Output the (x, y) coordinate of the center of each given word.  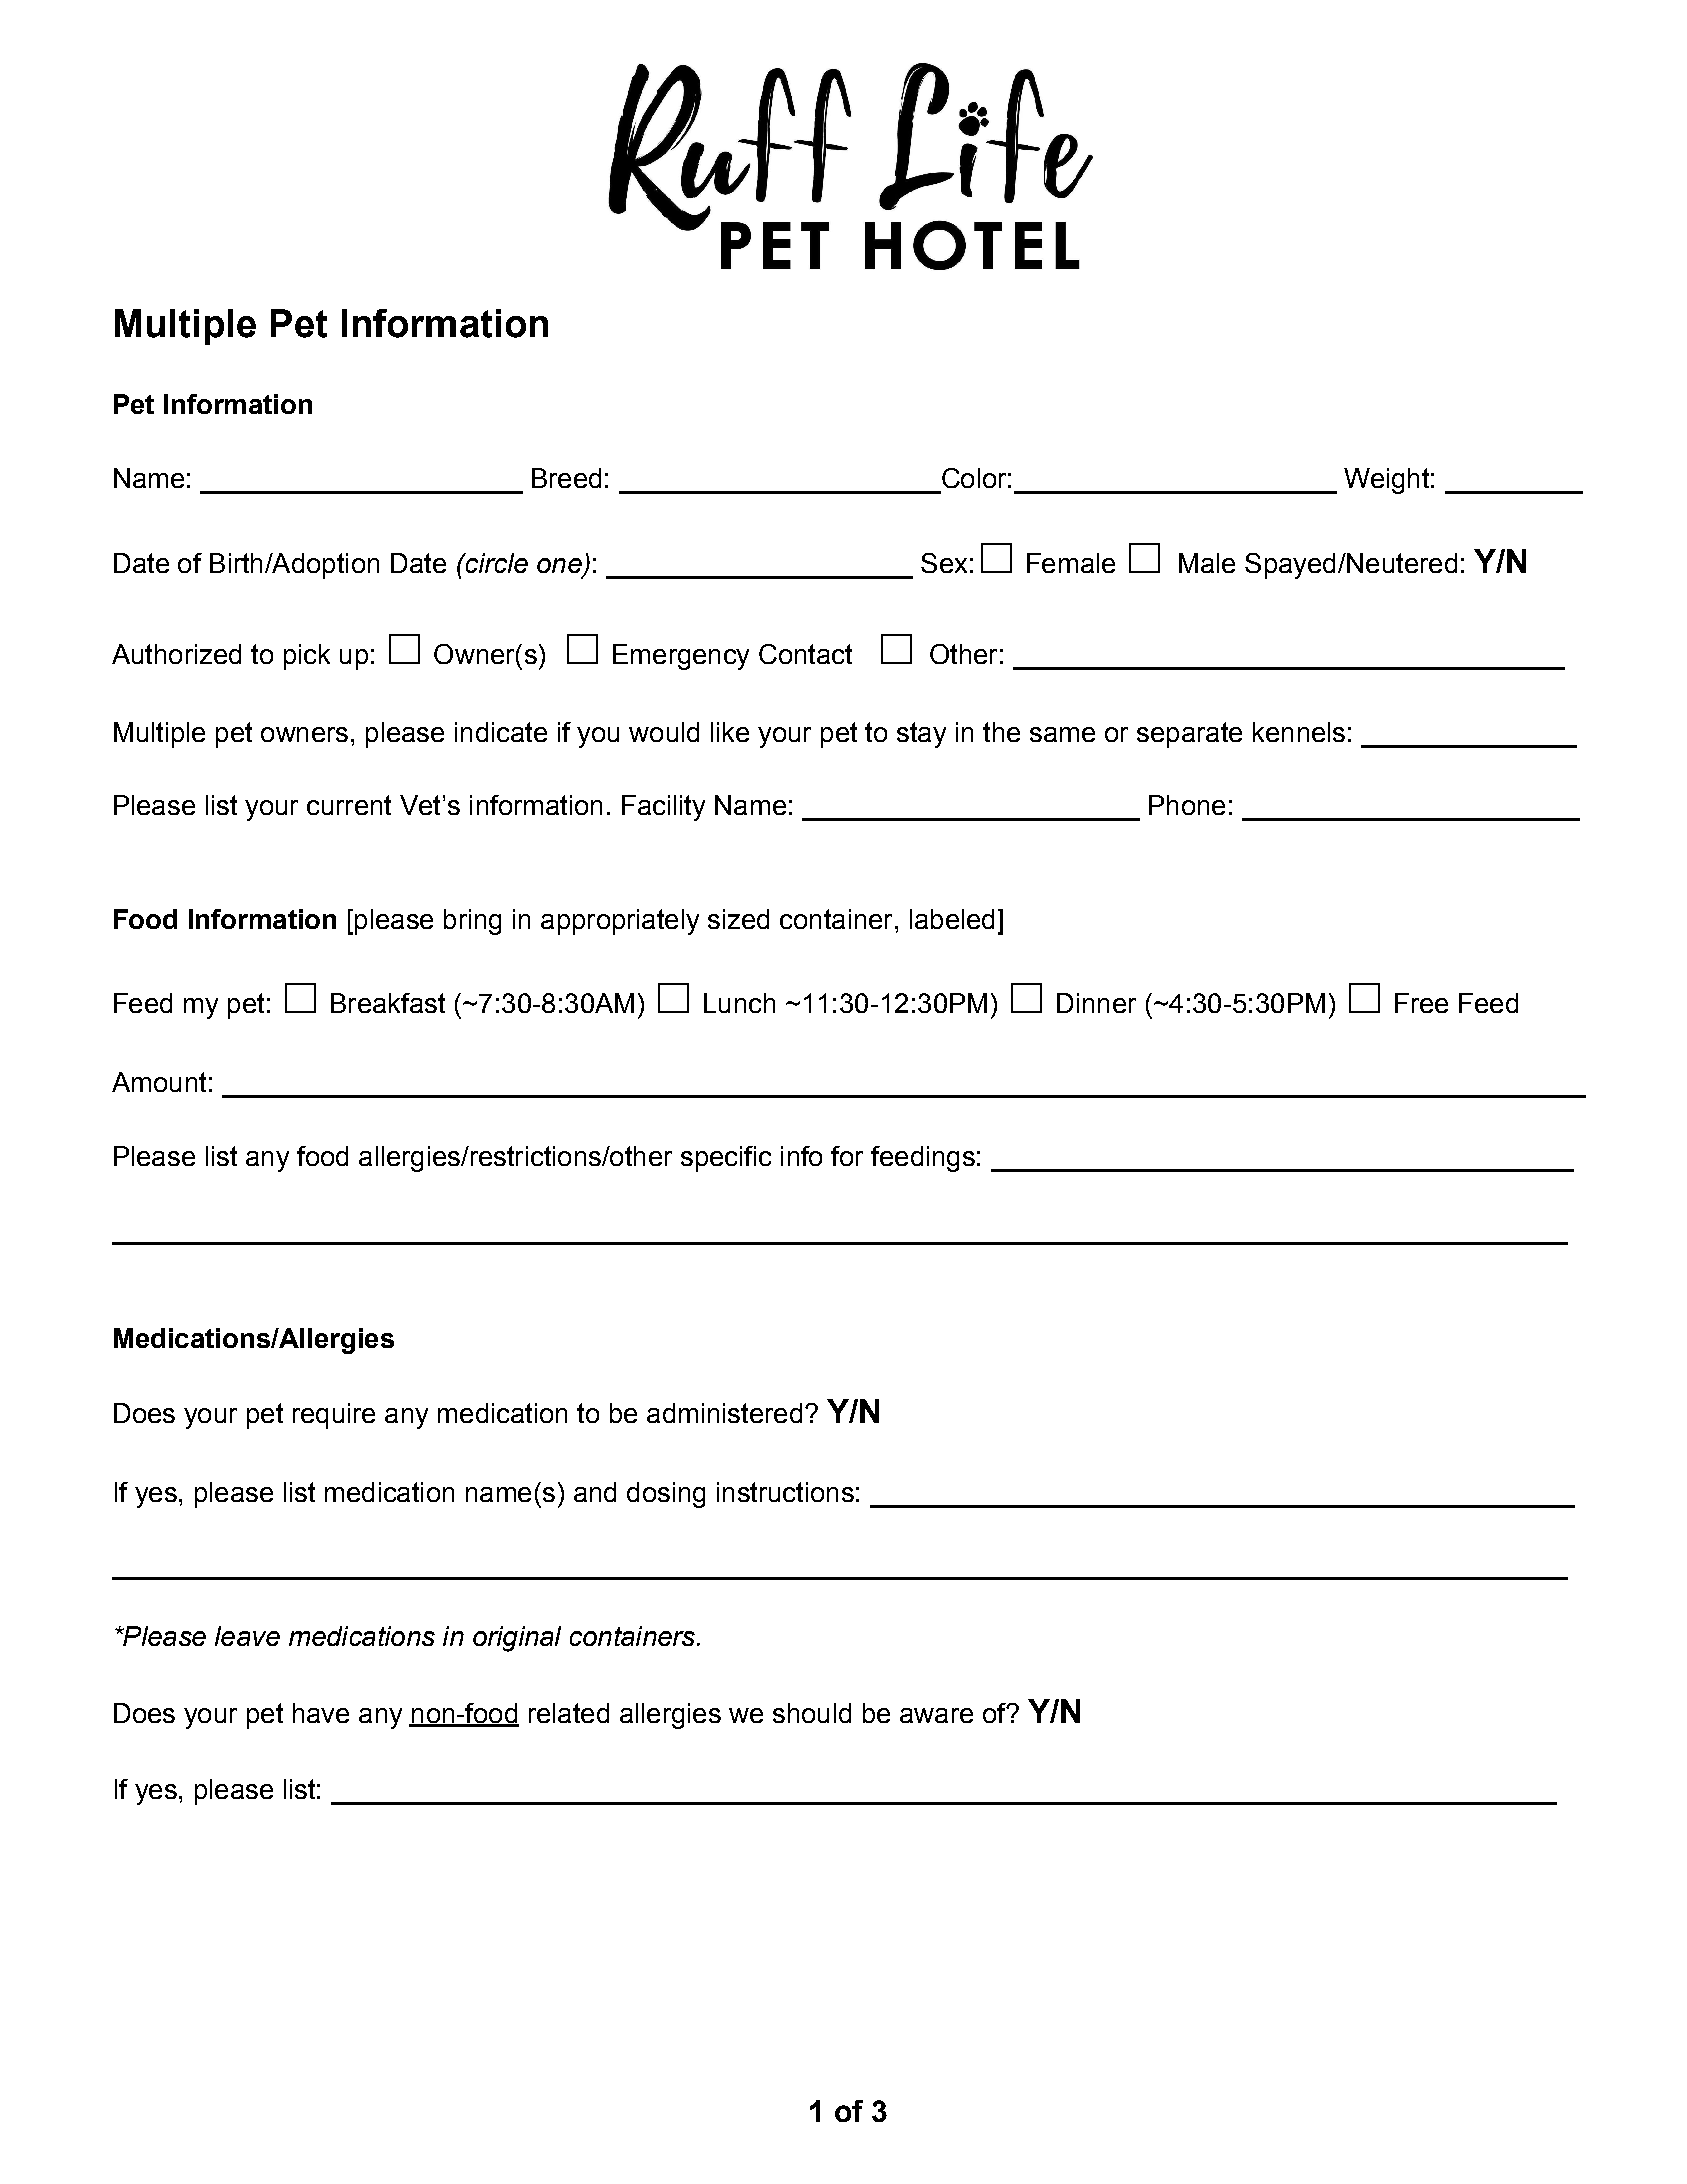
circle (495, 563)
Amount (159, 1082)
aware (936, 1715)
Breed (566, 478)
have (321, 1713)
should (812, 1713)
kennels (1299, 732)
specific (726, 1159)
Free (1421, 1003)
